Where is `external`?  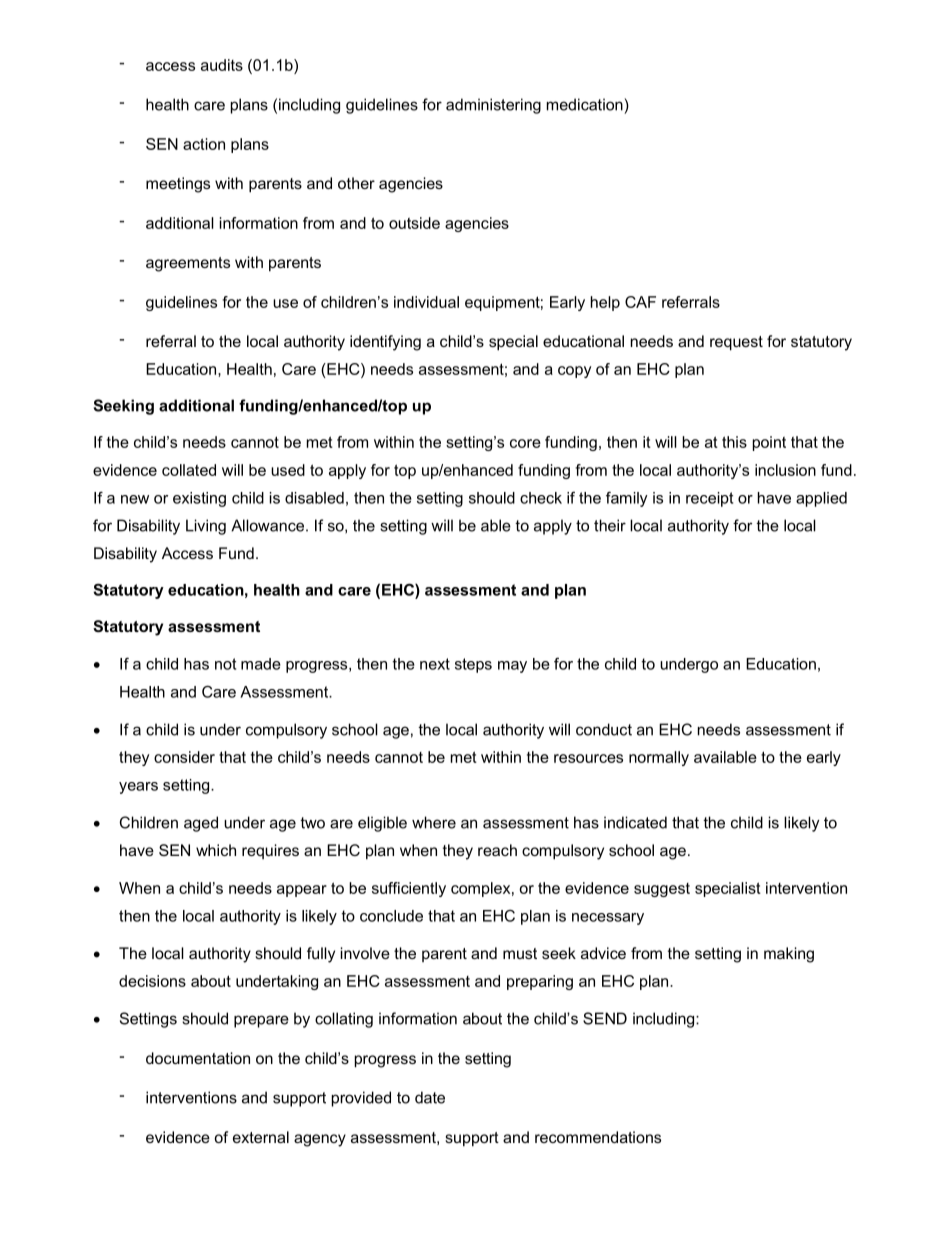
external is located at coordinates (261, 1137).
